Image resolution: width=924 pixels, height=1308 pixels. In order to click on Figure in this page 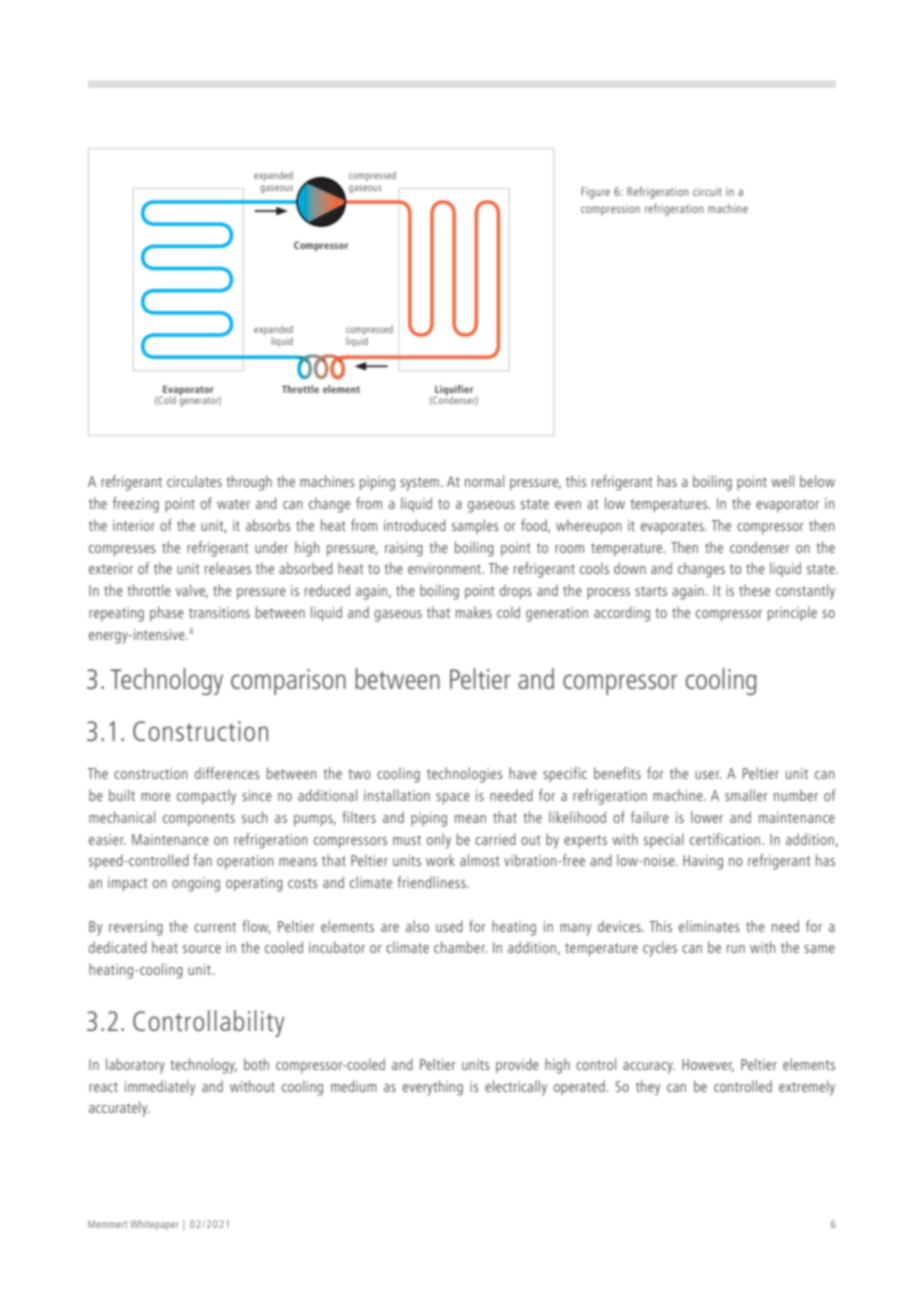, I will do `click(595, 193)`.
